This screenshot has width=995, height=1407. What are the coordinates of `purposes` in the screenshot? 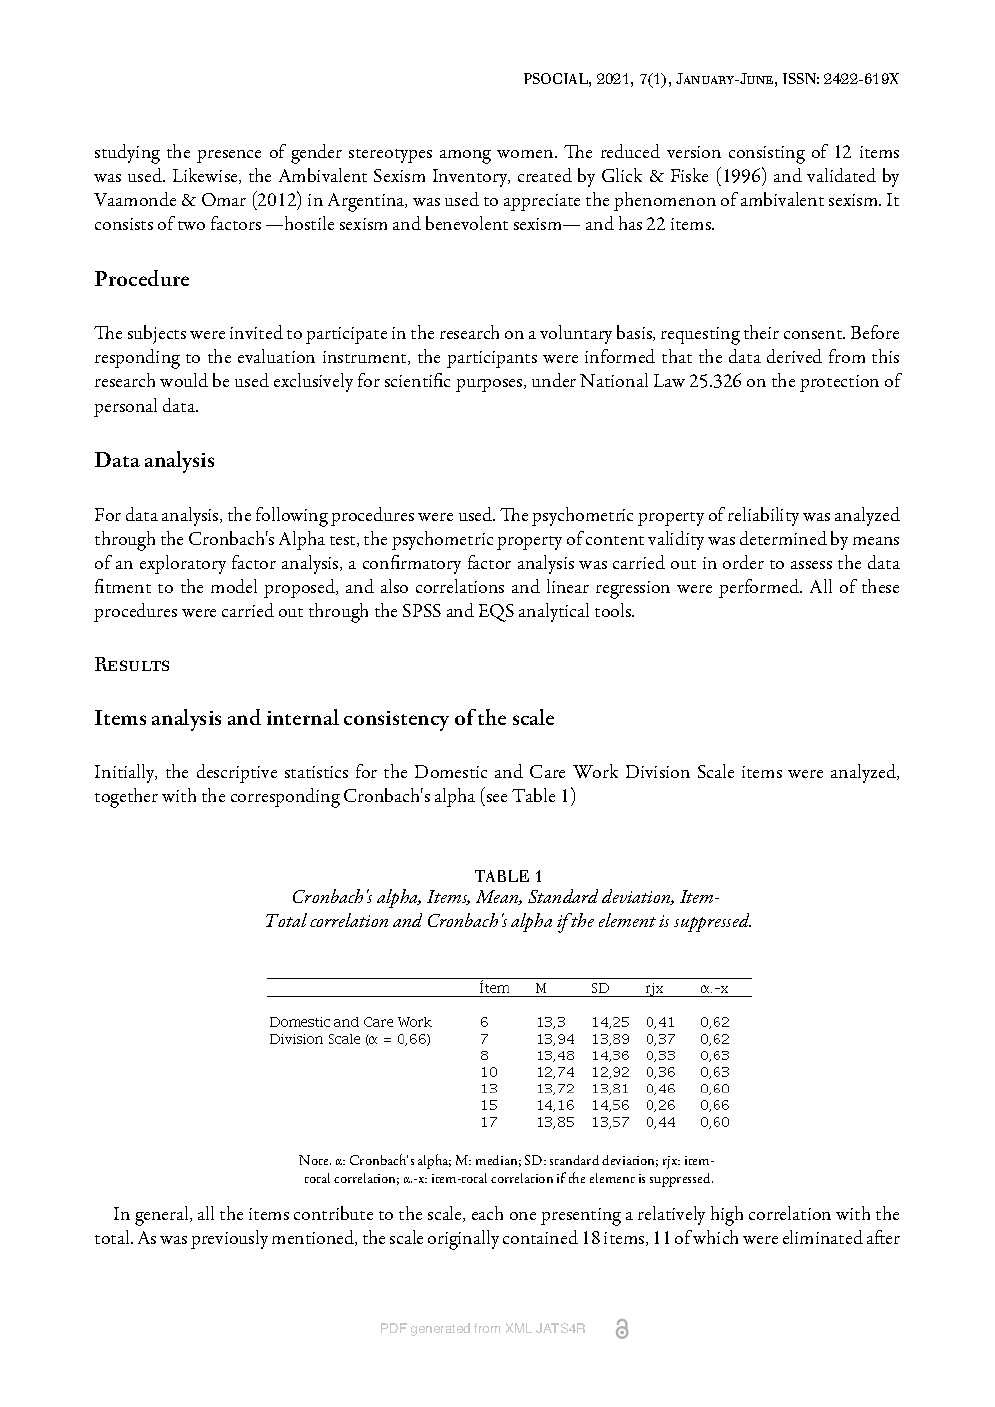 It's located at (490, 385).
